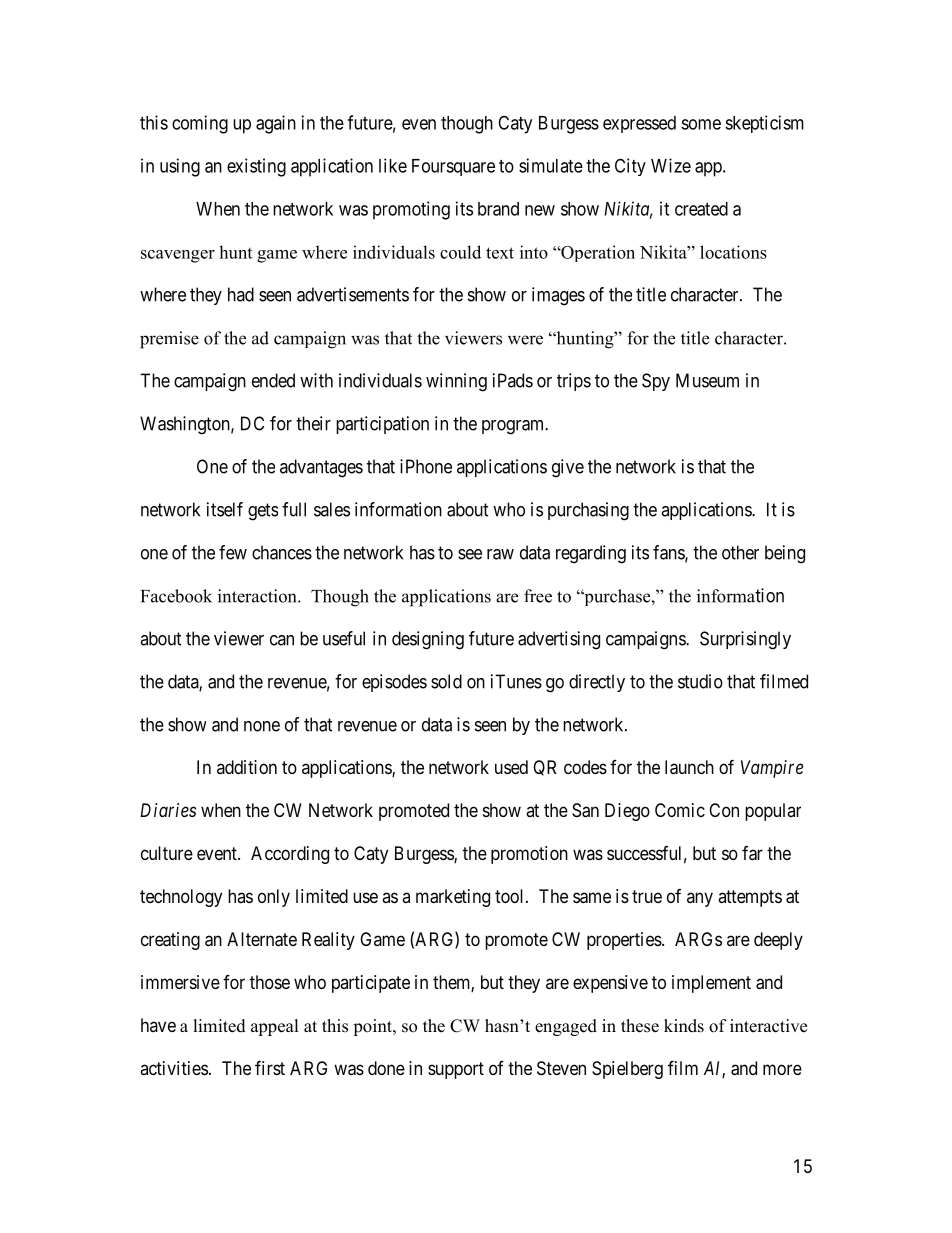 This image has height=1233, width=952. Describe the element at coordinates (275, 1027) in the image. I see `appeal` at that location.
